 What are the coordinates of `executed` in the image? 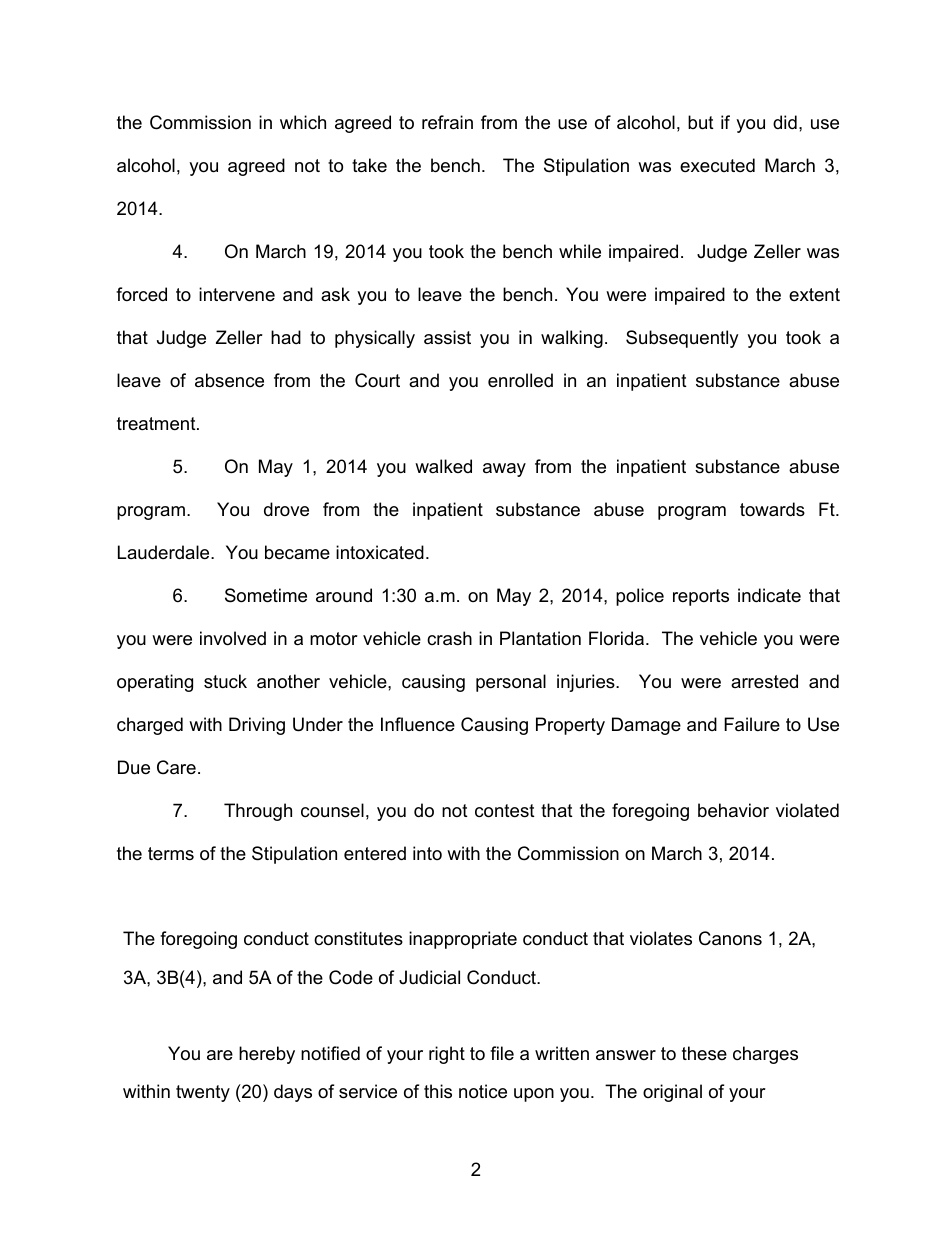 It's located at (717, 165).
